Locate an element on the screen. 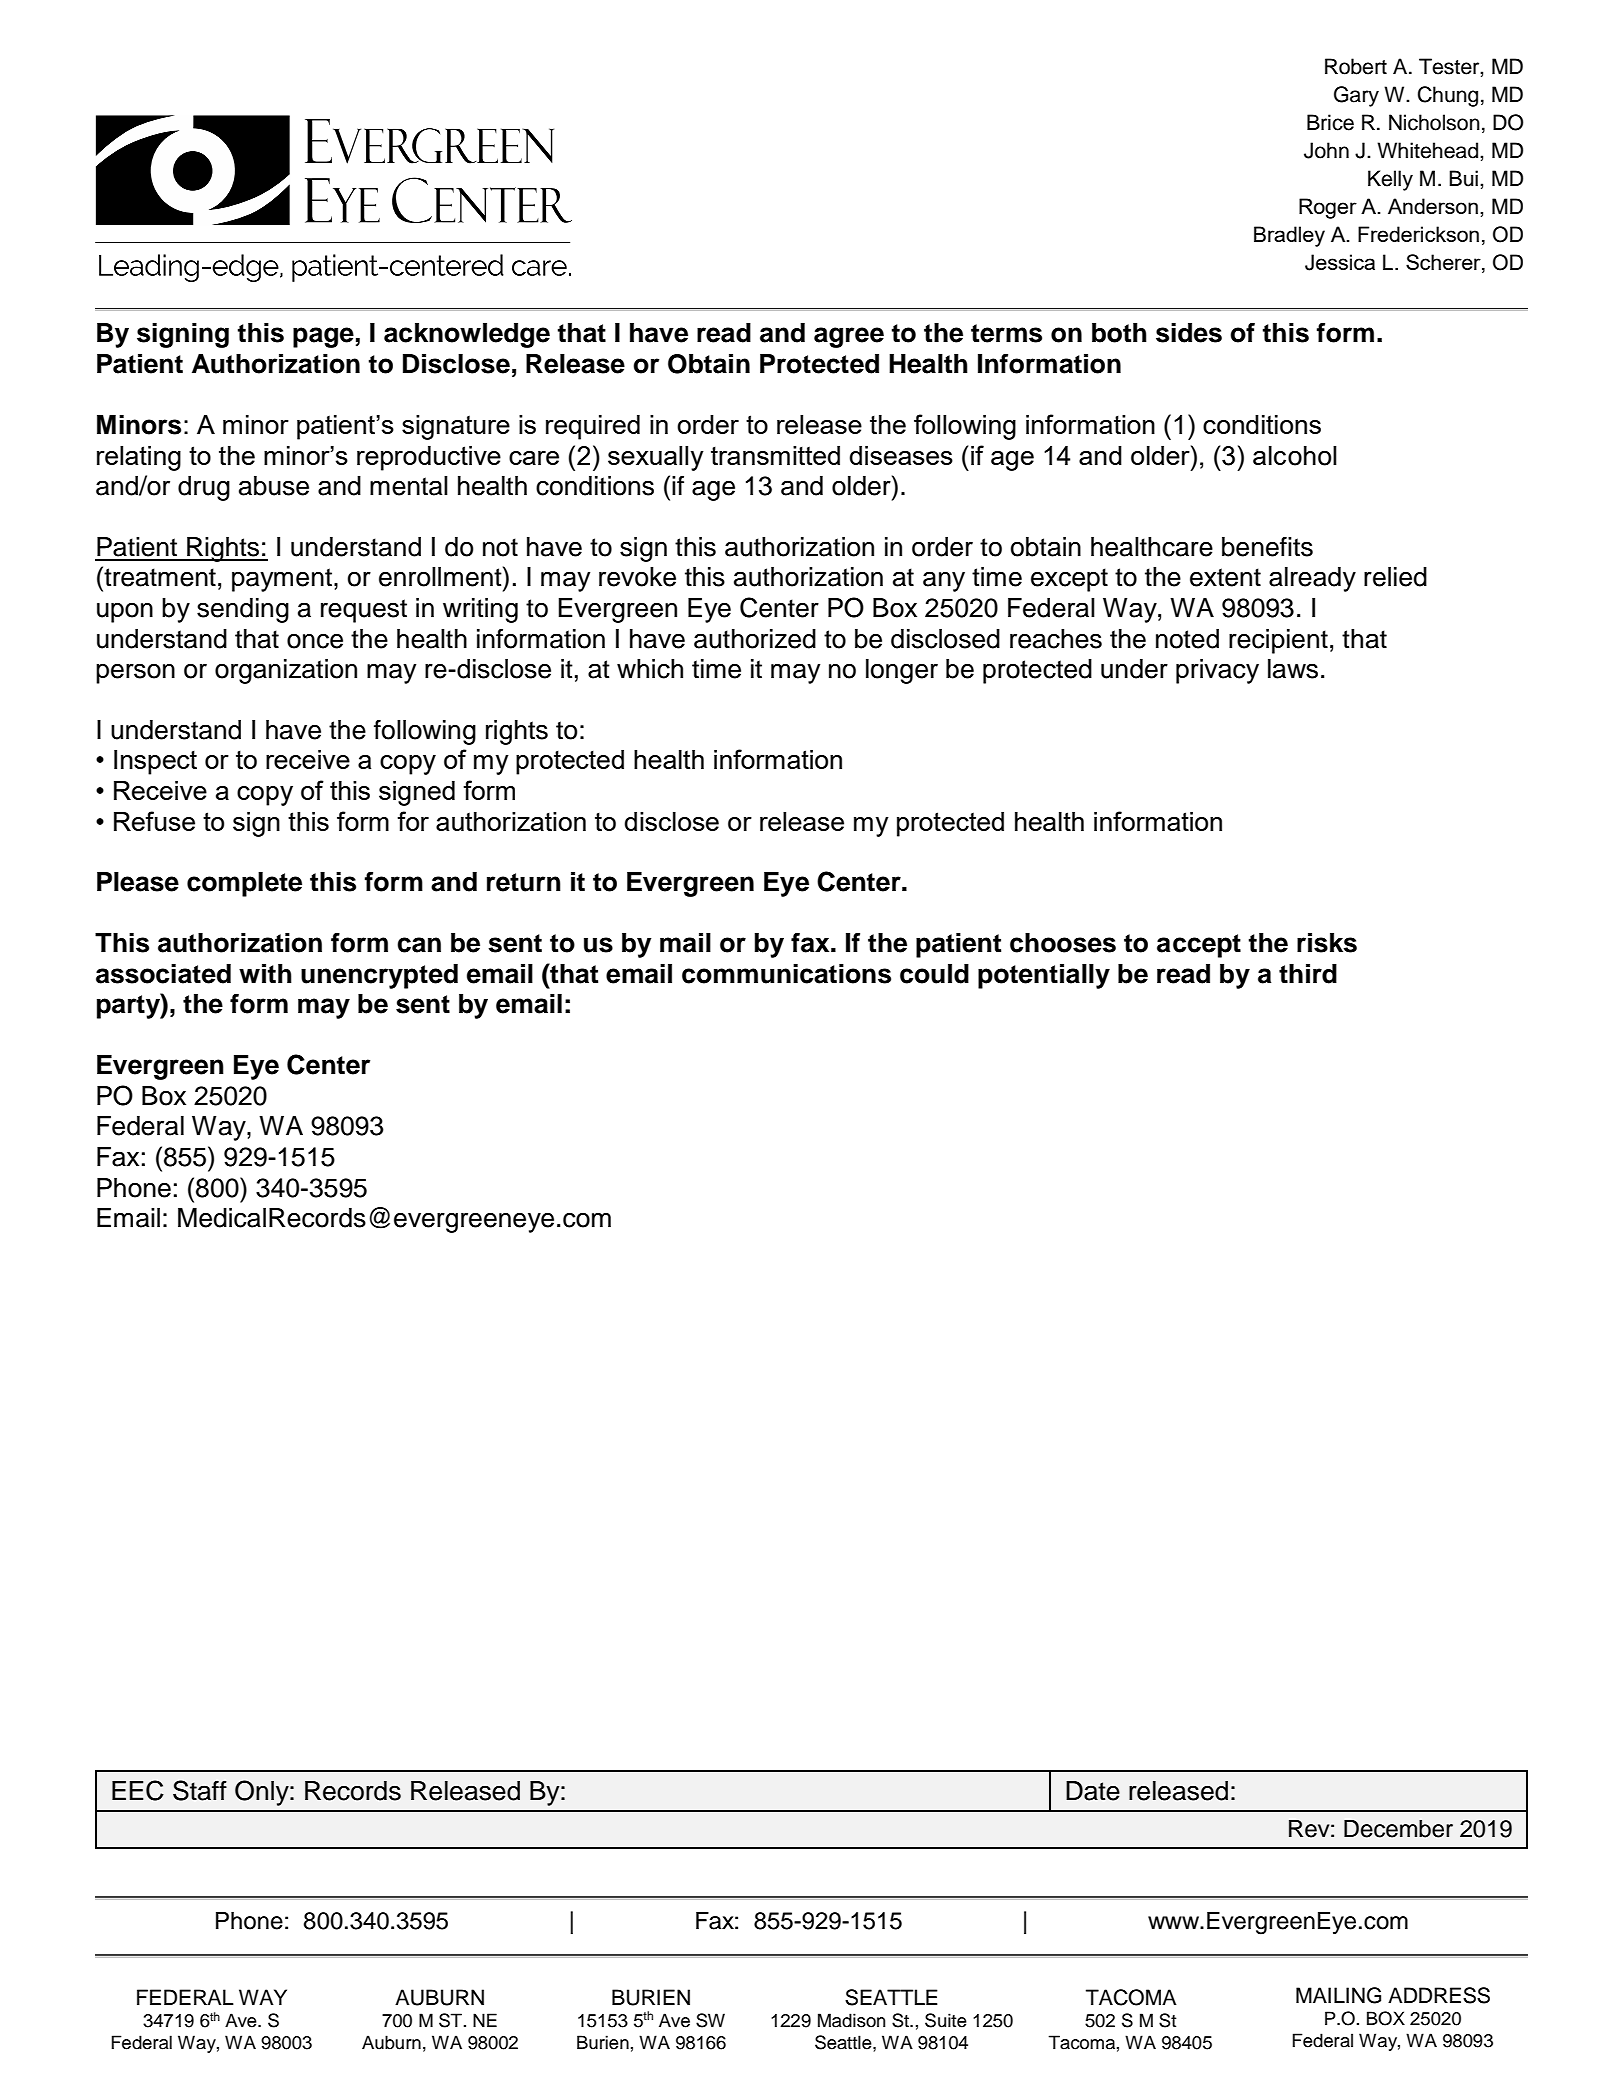  December is located at coordinates (1398, 1829).
